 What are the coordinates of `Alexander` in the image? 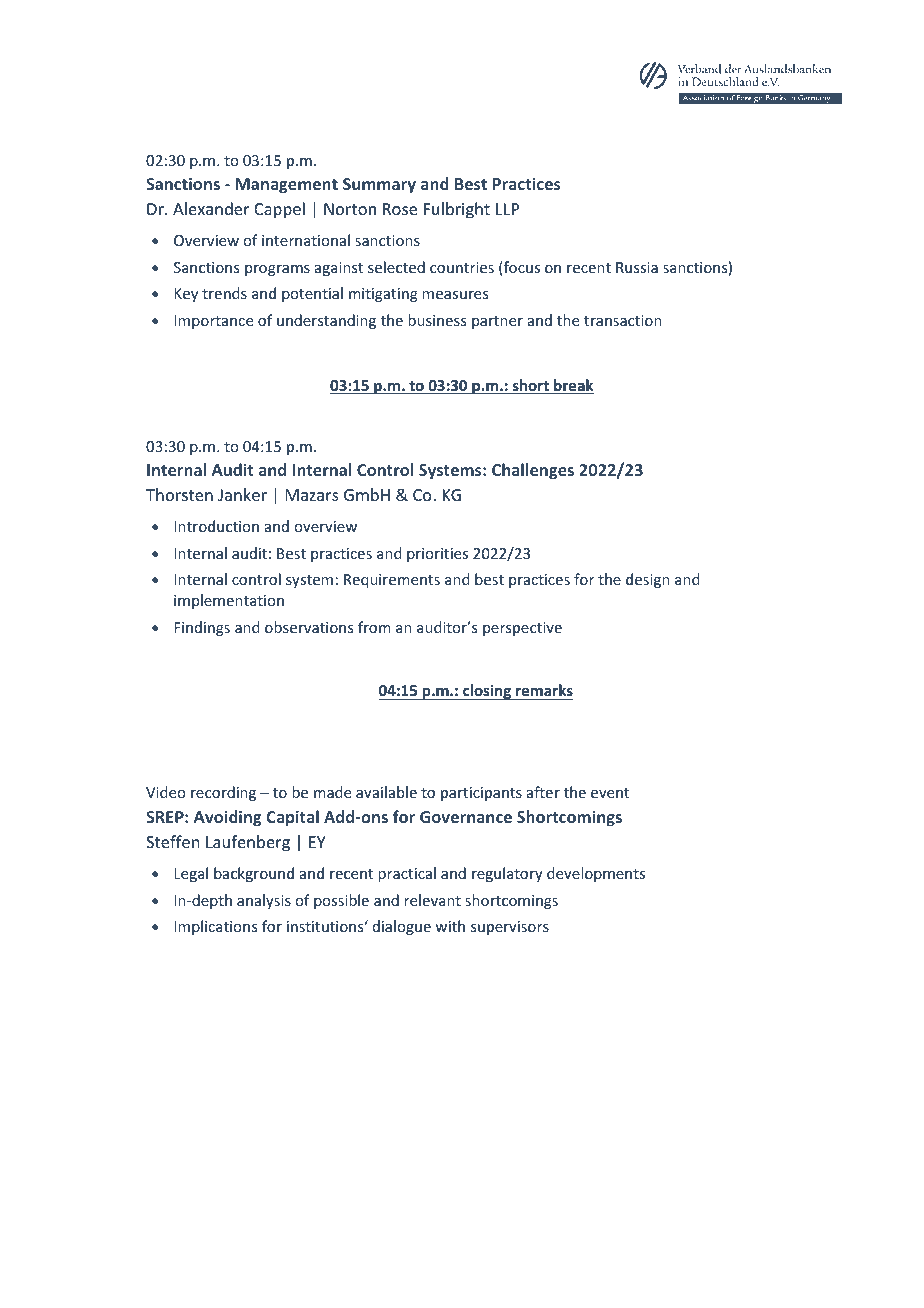 It's located at (211, 208).
